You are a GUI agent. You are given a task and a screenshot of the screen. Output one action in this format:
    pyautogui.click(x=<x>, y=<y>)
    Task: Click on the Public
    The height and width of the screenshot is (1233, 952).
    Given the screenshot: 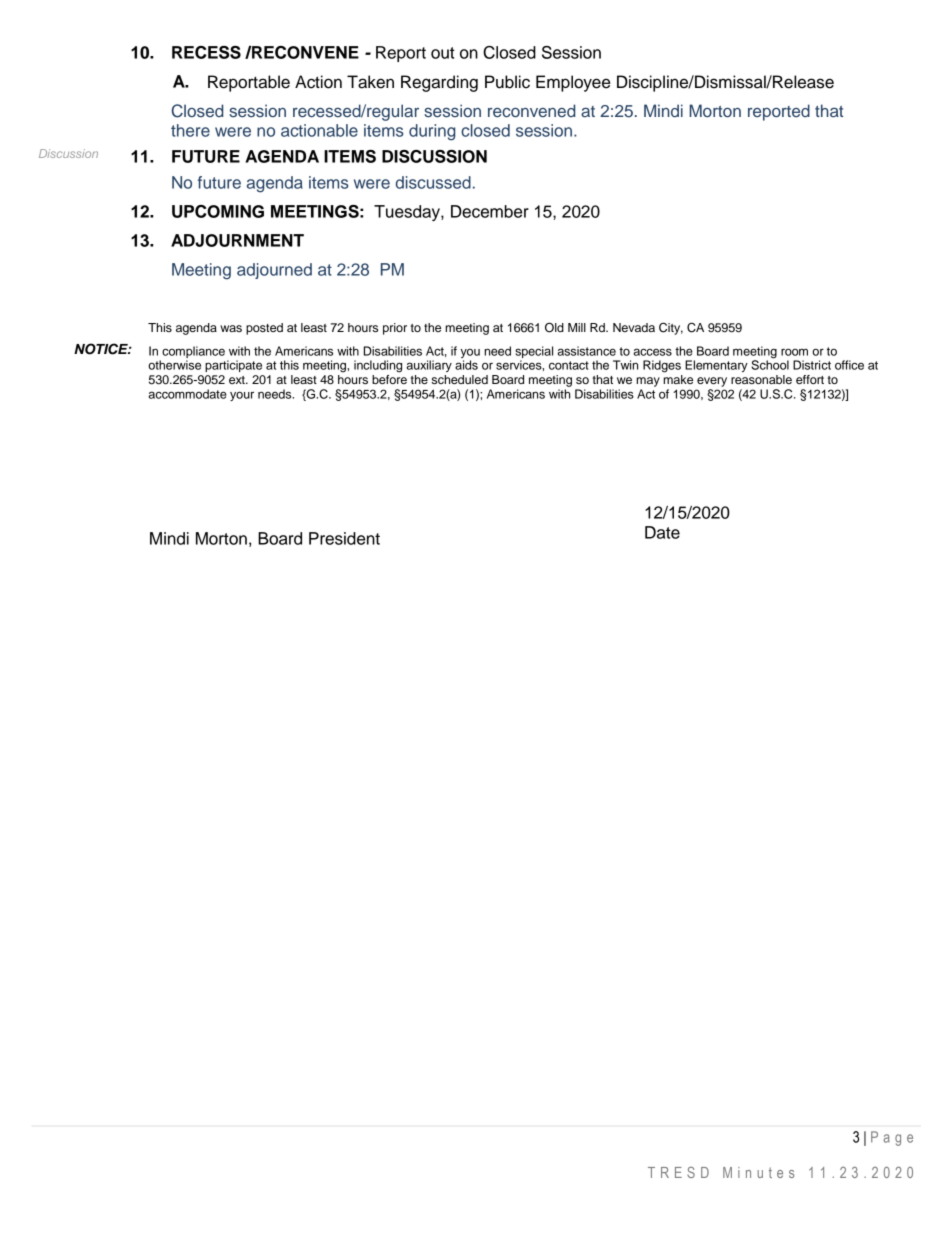 What is the action you would take?
    pyautogui.click(x=507, y=82)
